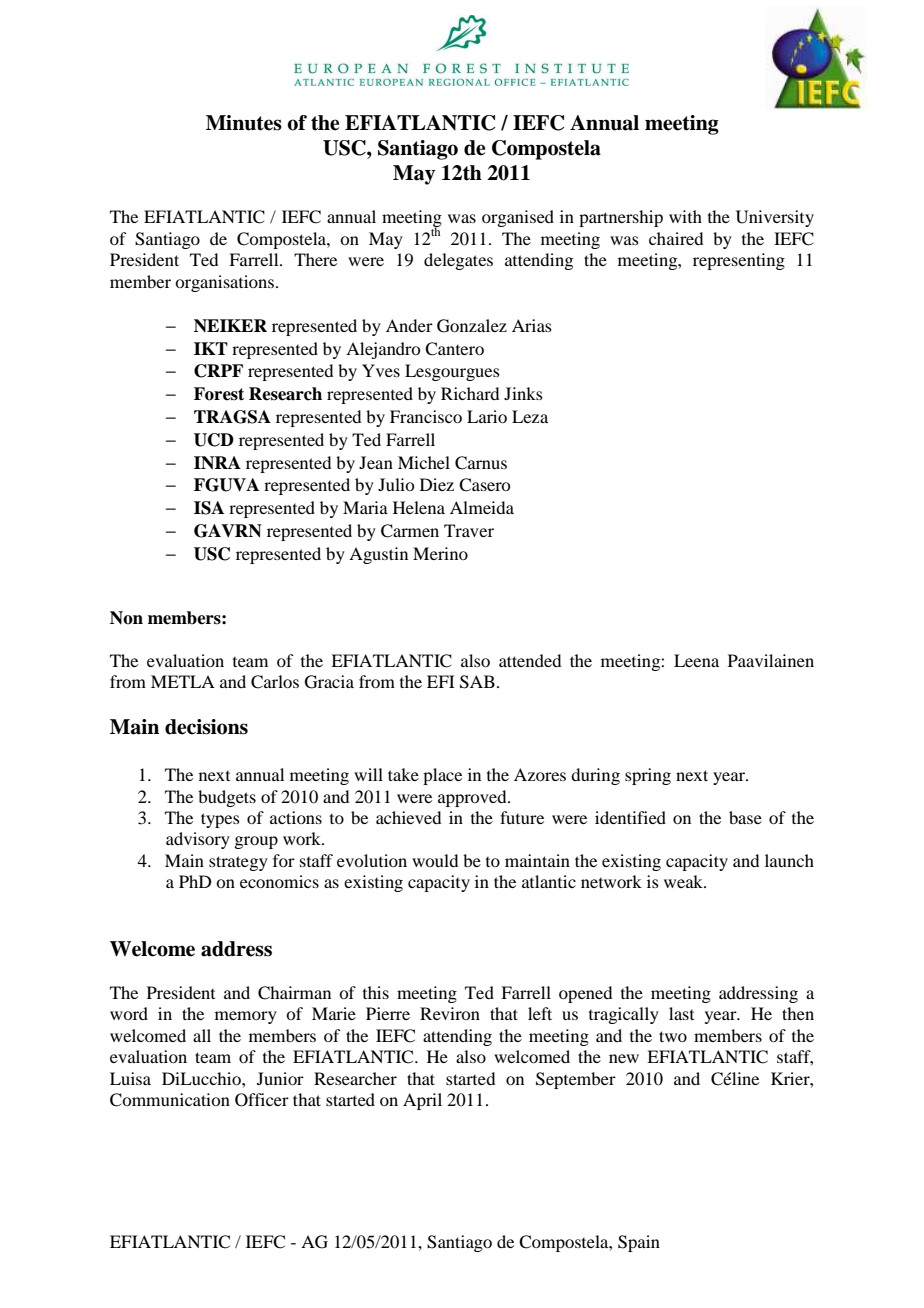 This screenshot has height=1308, width=924. Describe the element at coordinates (422, 1101) in the screenshot. I see `April` at that location.
